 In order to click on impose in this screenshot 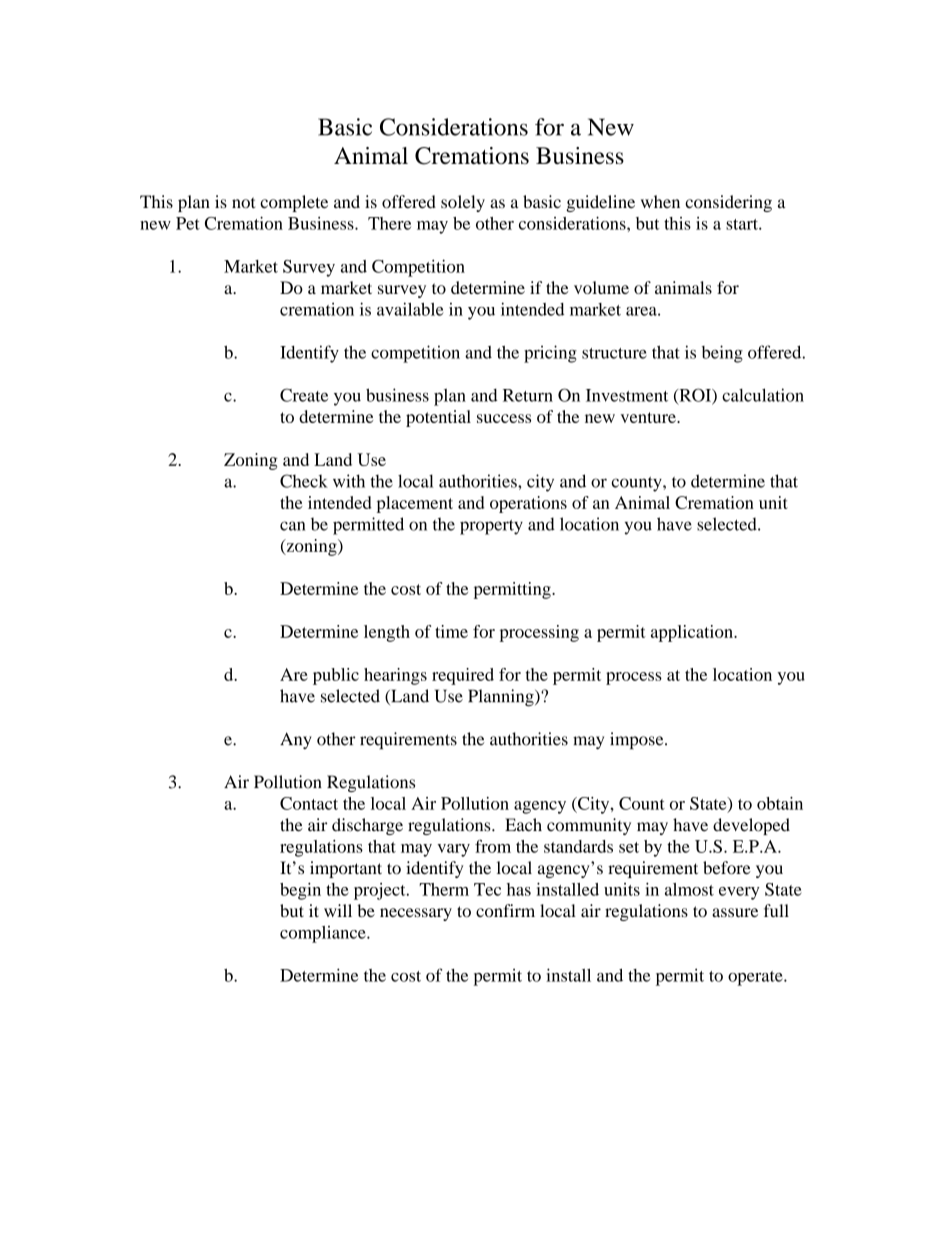, I will do `click(638, 740)`.
